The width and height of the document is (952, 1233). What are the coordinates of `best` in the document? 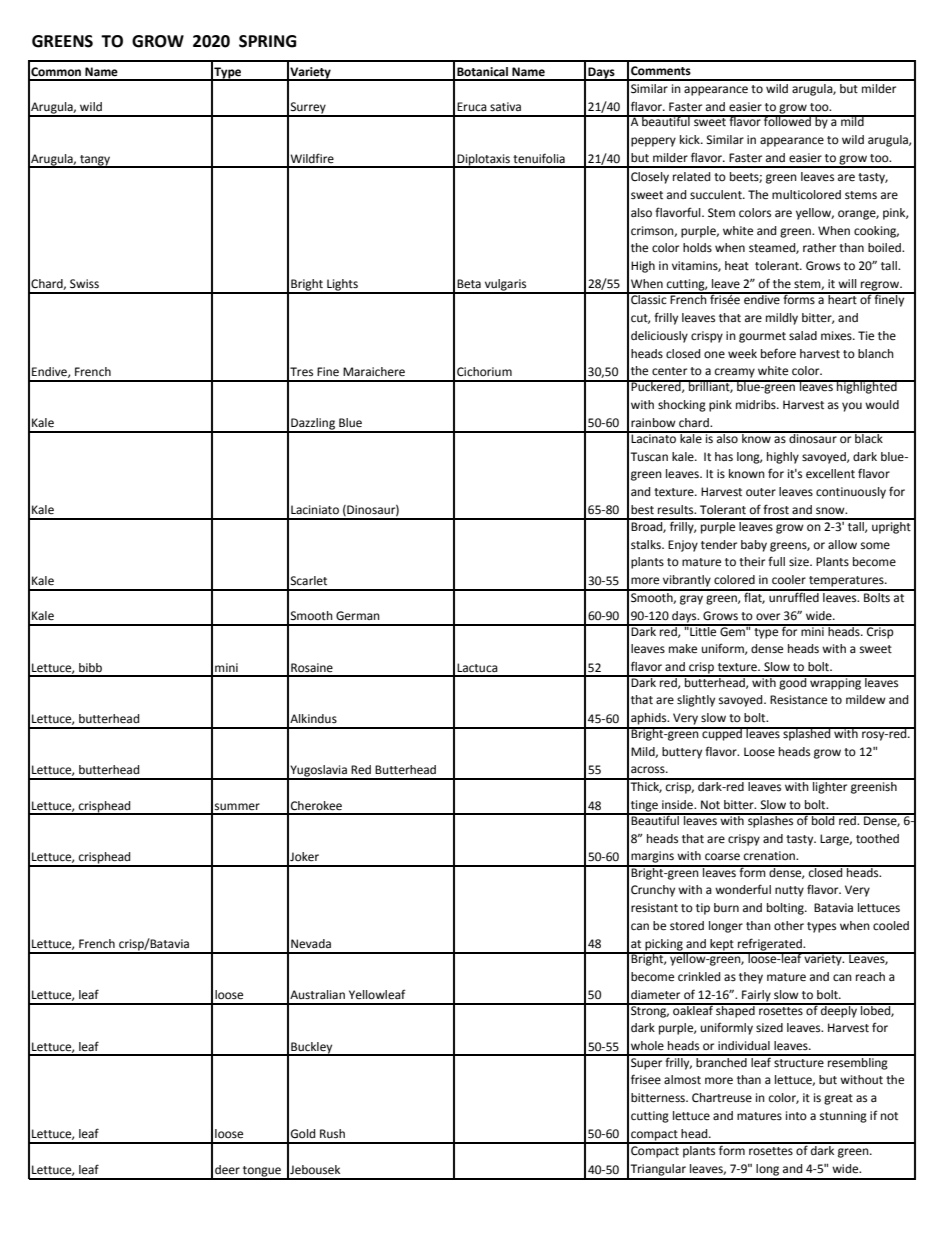 It's located at (642, 510).
